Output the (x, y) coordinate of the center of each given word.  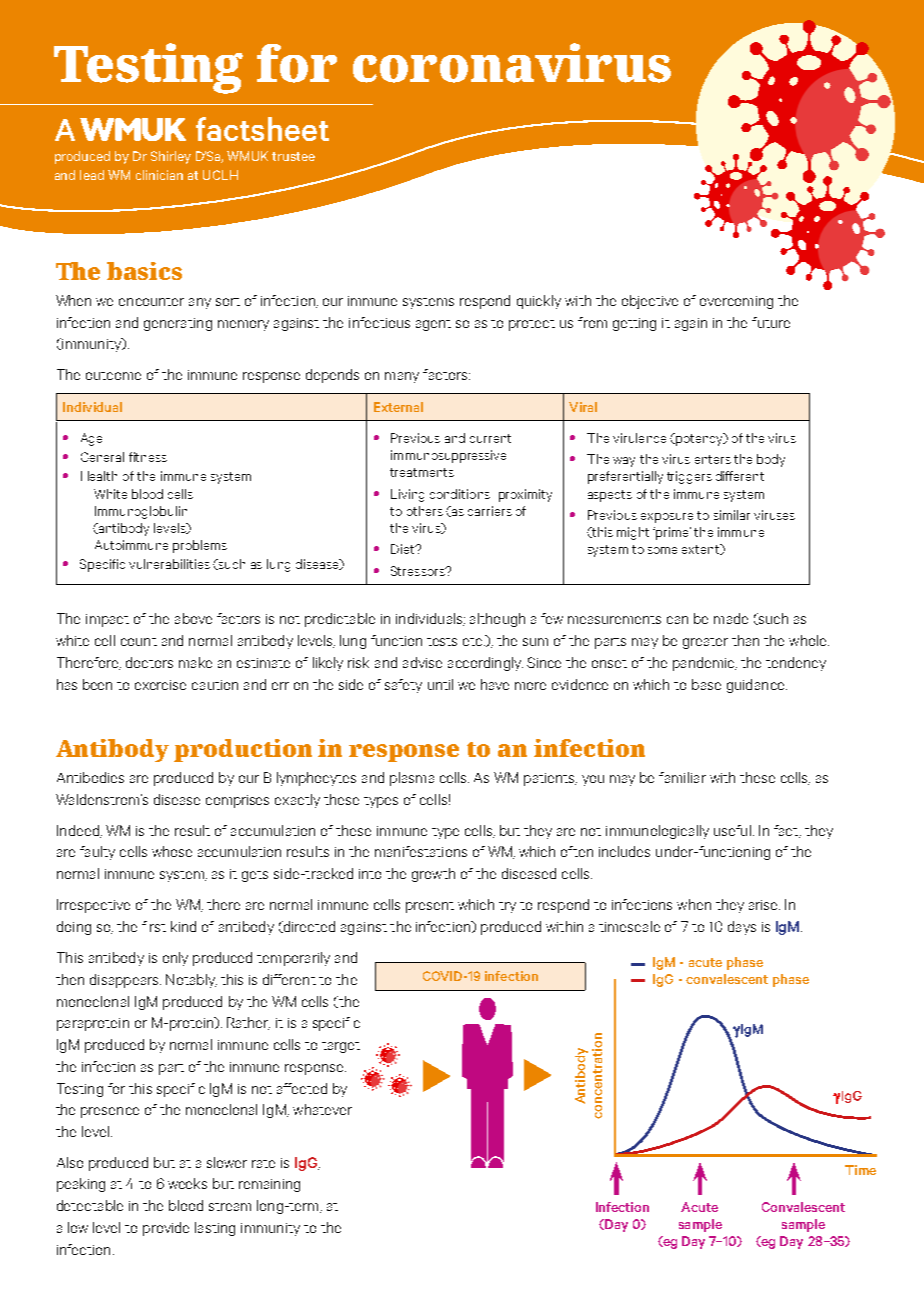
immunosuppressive (448, 456)
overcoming (736, 302)
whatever (322, 1109)
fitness (148, 457)
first (154, 926)
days (742, 928)
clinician (159, 175)
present (430, 907)
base (706, 684)
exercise (160, 685)
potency (699, 439)
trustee (293, 156)
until (440, 684)
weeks (187, 1183)
